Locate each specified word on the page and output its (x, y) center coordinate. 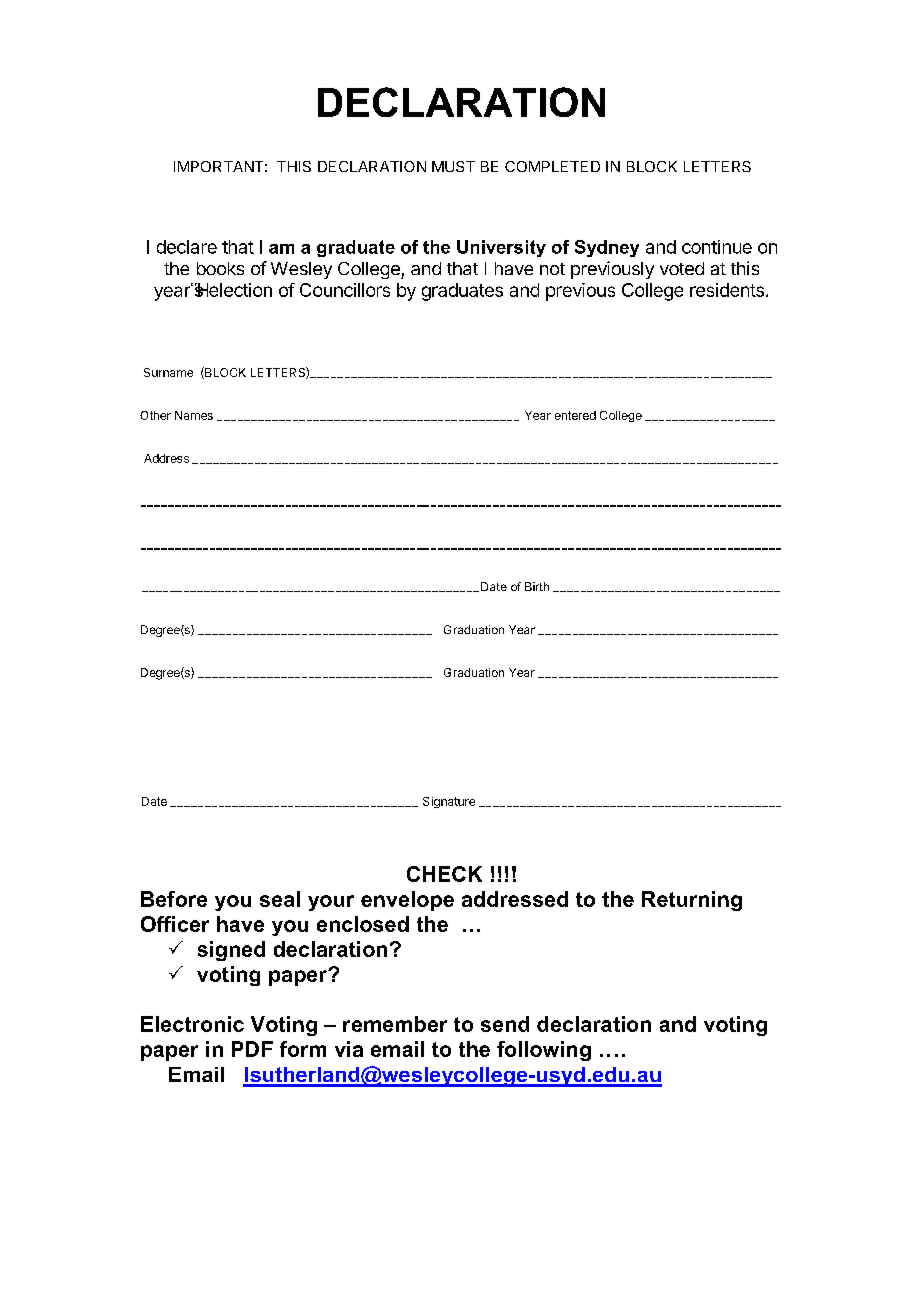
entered (575, 415)
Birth (537, 586)
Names (194, 415)
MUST (453, 166)
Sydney (607, 248)
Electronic (192, 1024)
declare (187, 247)
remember (395, 1024)
